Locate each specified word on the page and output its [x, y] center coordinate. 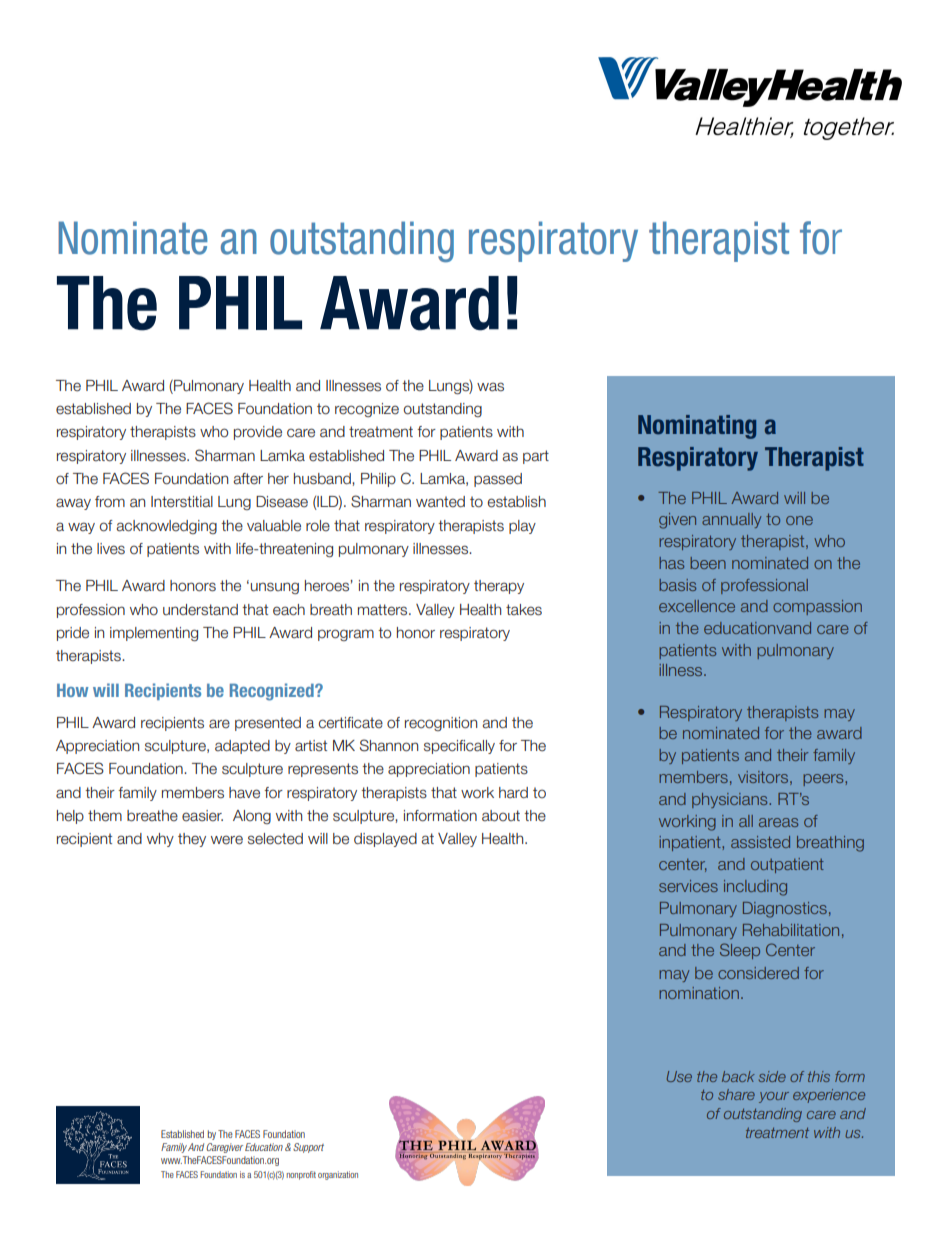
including [755, 888]
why [160, 840]
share [736, 1094]
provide [258, 433]
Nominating [697, 427]
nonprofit [301, 1175]
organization [338, 1175]
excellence [697, 606]
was [490, 386]
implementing [154, 634]
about [501, 816]
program [346, 635]
